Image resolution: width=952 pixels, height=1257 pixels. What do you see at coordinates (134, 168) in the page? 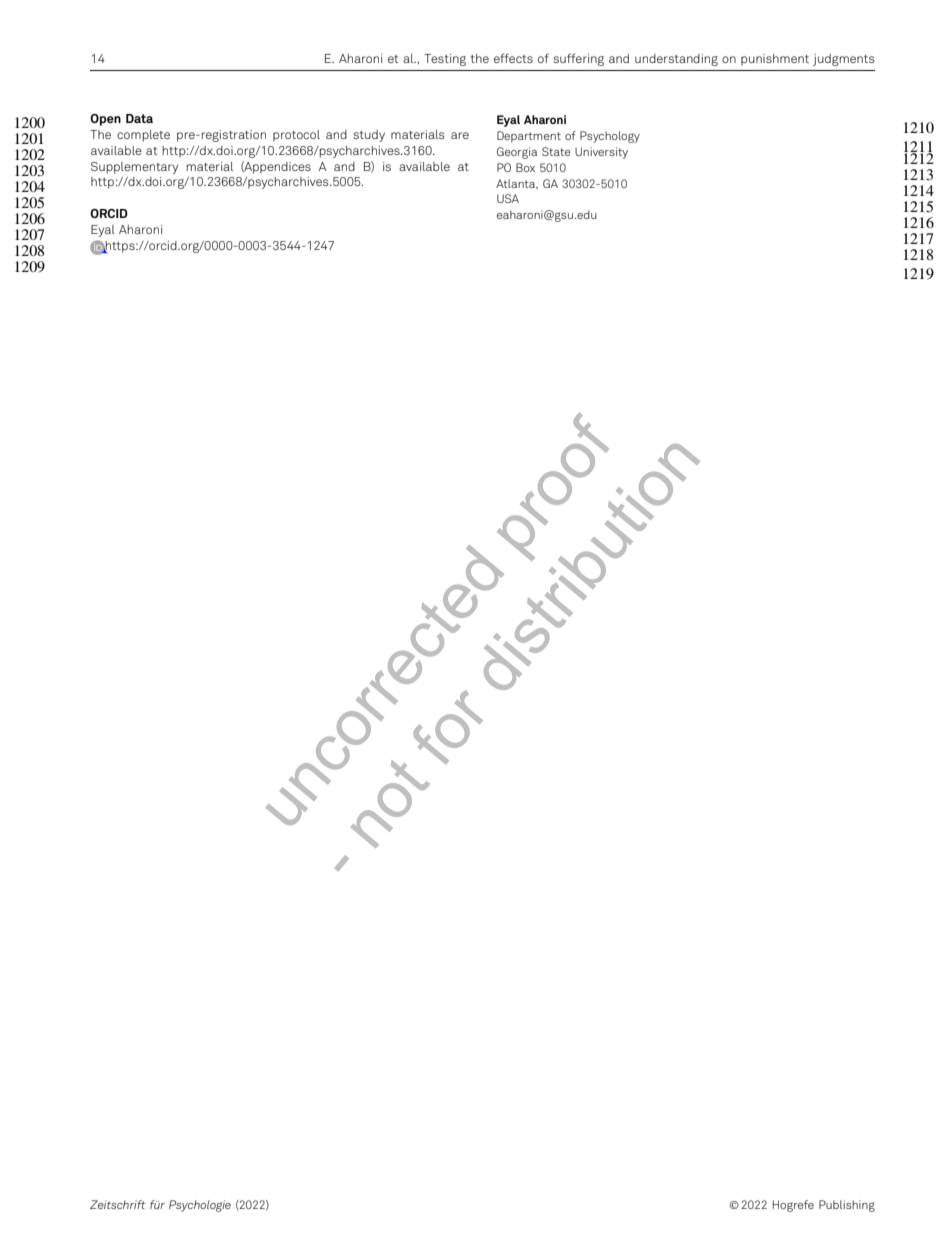
I see `Supplementary` at bounding box center [134, 168].
